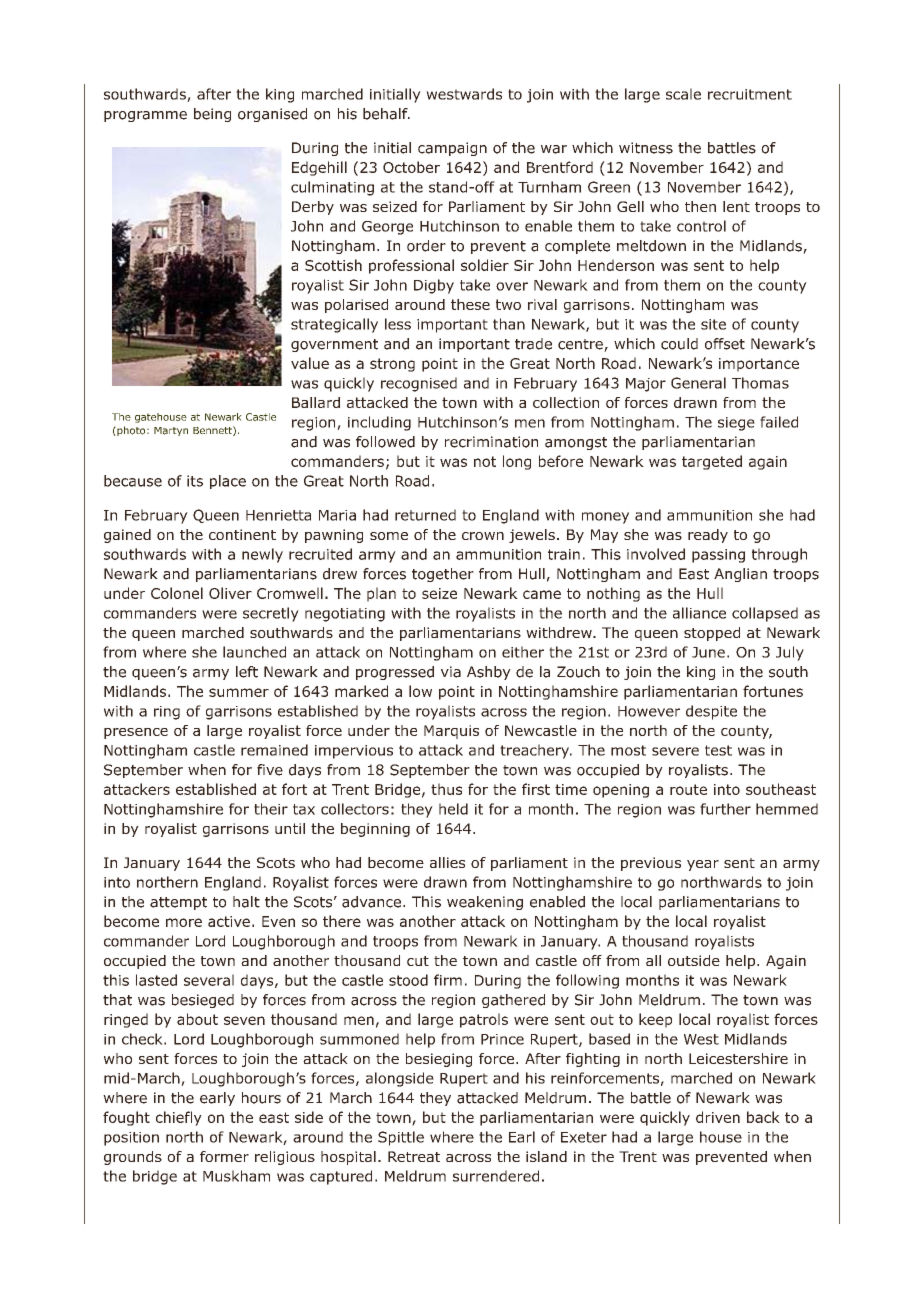 The image size is (924, 1308). What do you see at coordinates (491, 442) in the screenshot?
I see `recrimination` at bounding box center [491, 442].
